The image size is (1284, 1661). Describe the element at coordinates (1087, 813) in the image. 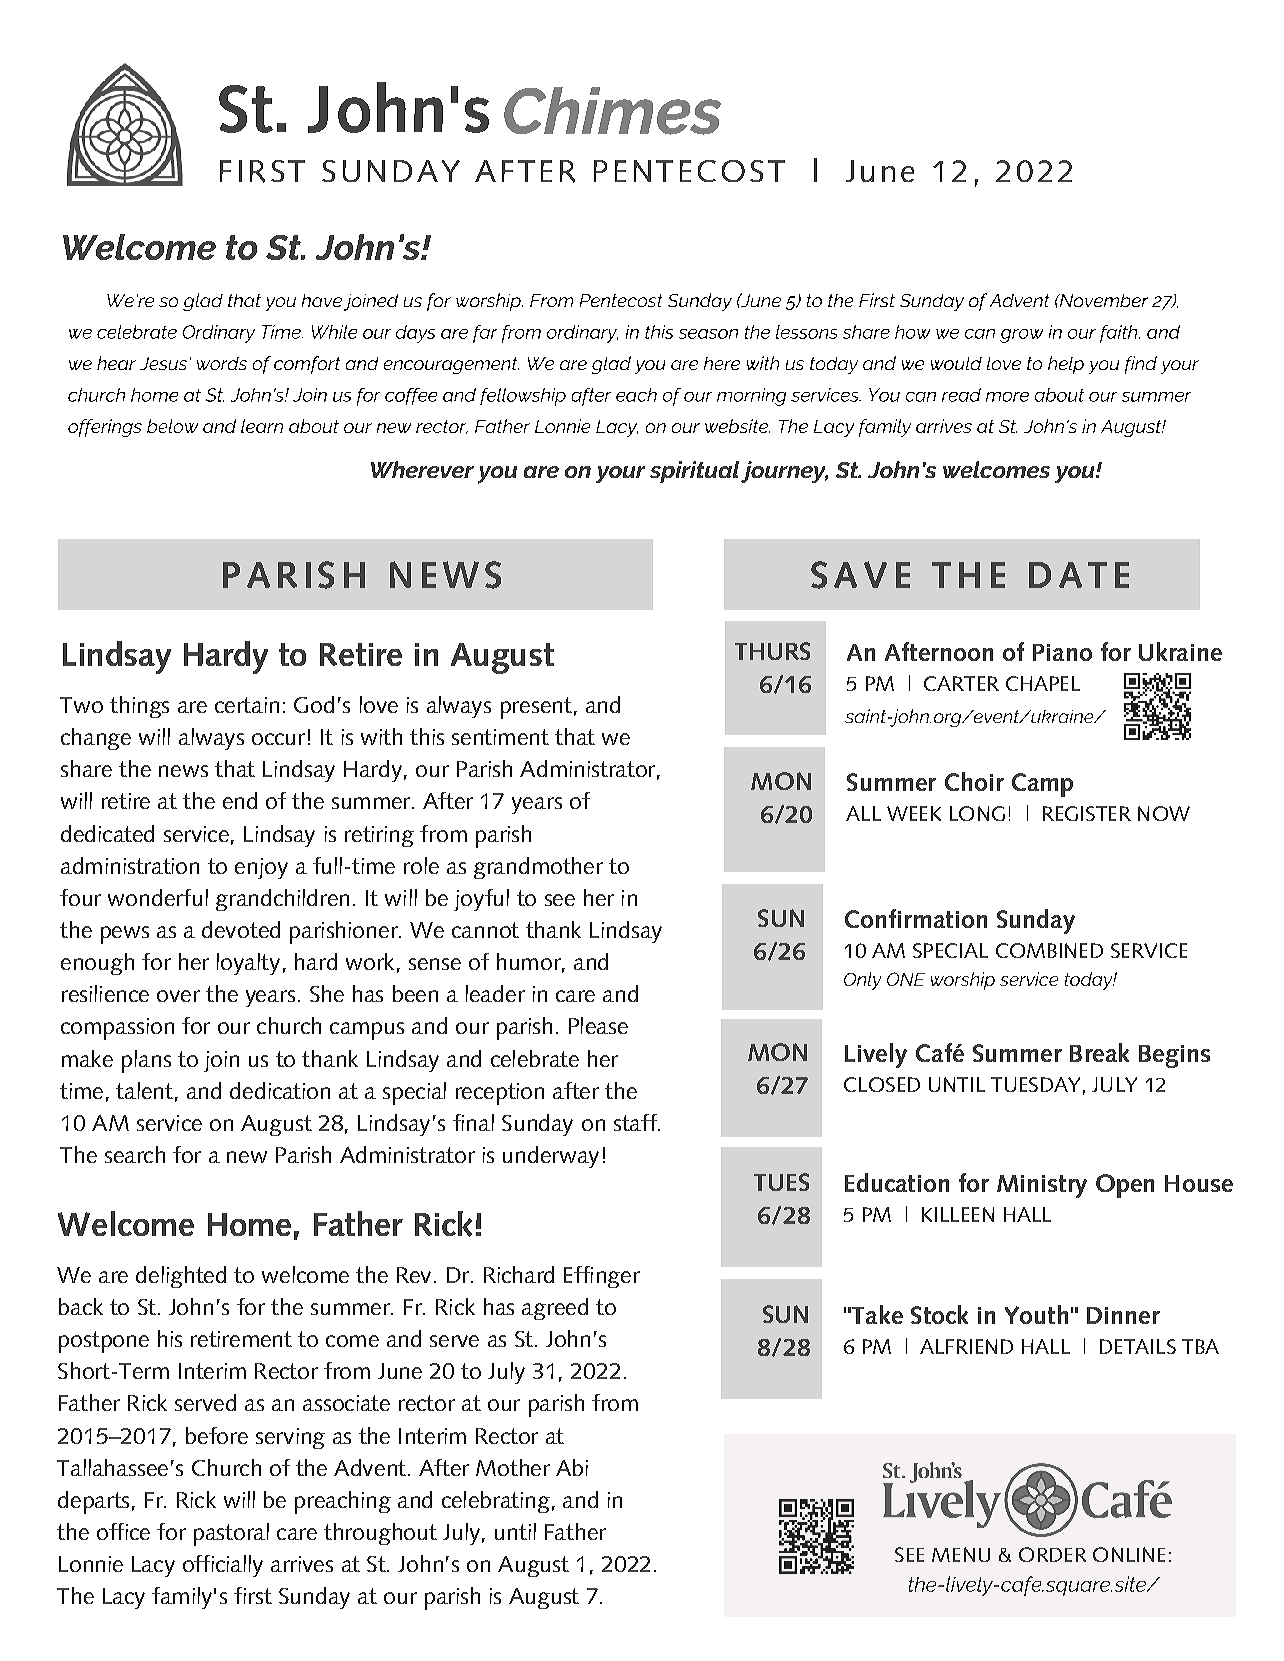

I see `REGISTER` at that location.
